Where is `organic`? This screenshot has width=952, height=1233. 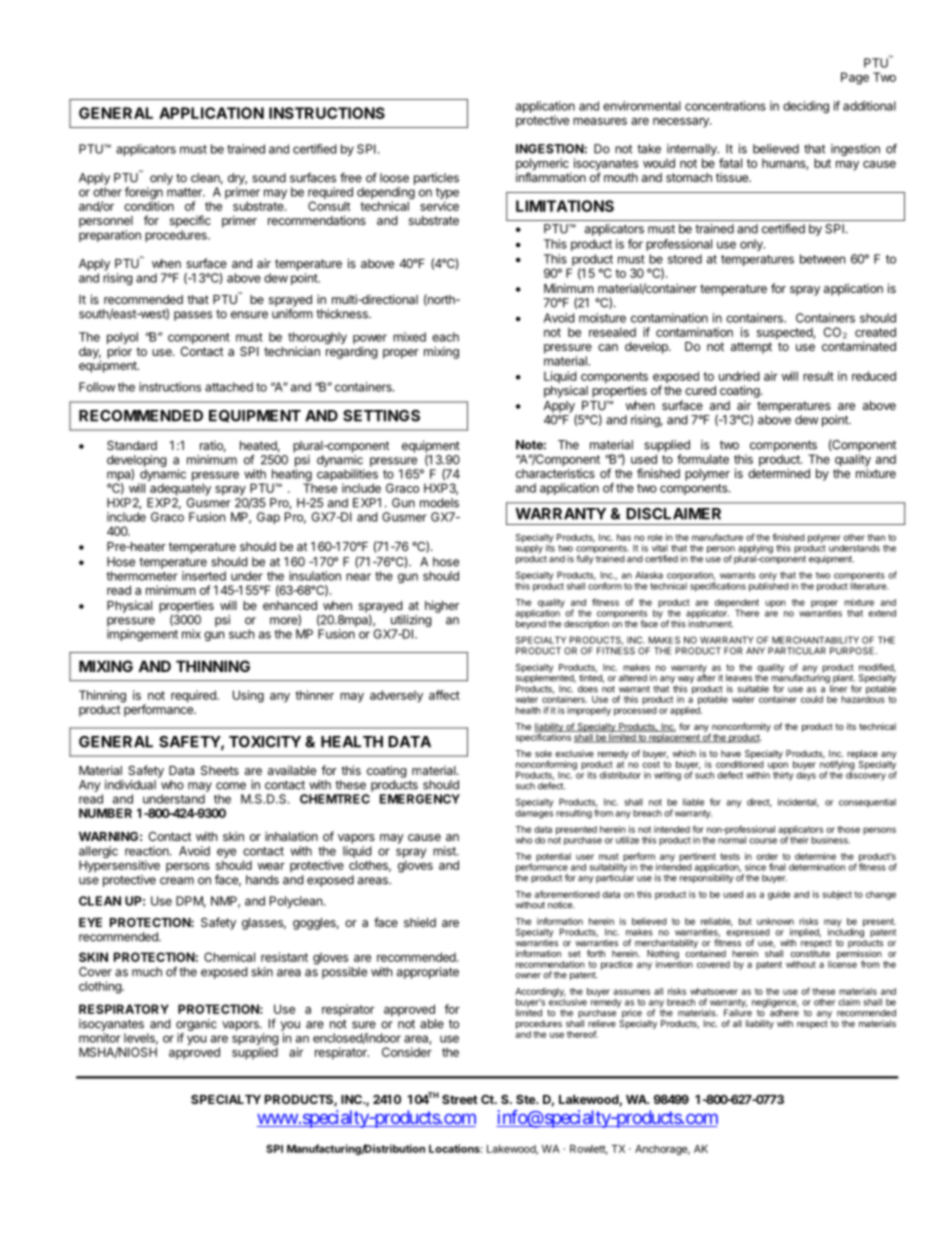 organic is located at coordinates (196, 1025).
